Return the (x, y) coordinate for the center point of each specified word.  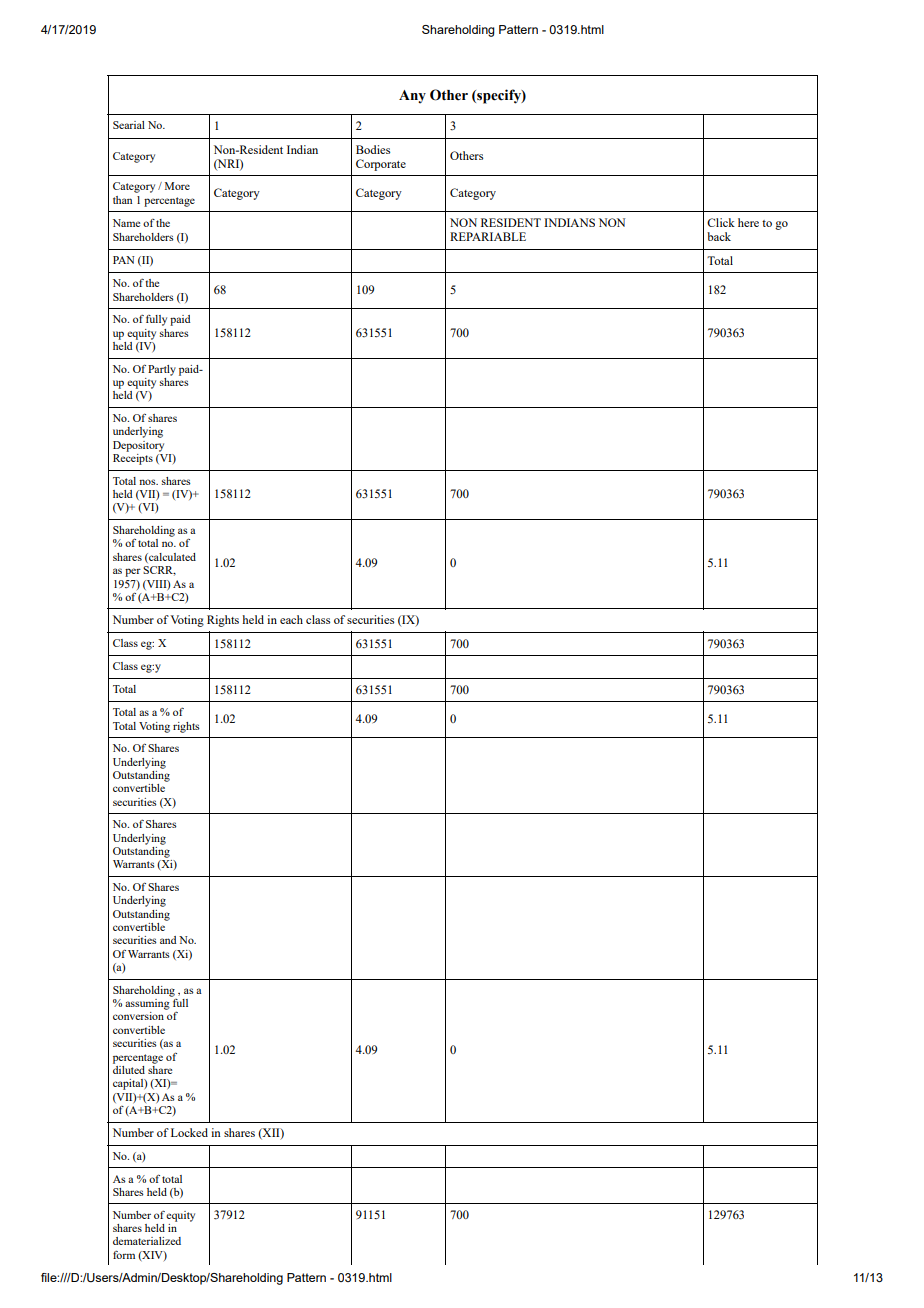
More (177, 186)
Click (721, 222)
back (719, 236)
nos (148, 482)
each (291, 619)
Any (412, 97)
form (124, 1255)
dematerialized (147, 1241)
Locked (189, 1132)
